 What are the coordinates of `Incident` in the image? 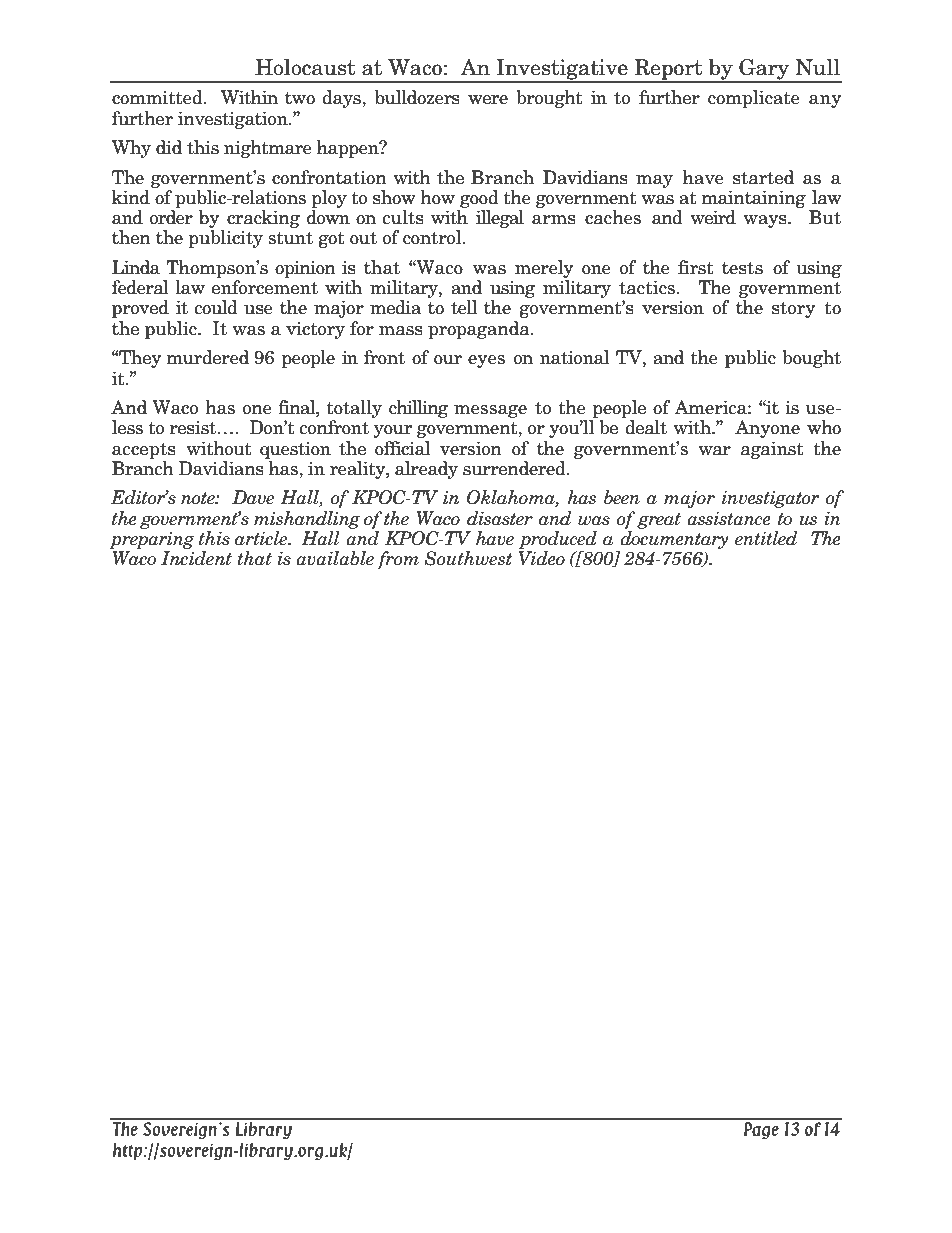 It's located at (196, 558).
